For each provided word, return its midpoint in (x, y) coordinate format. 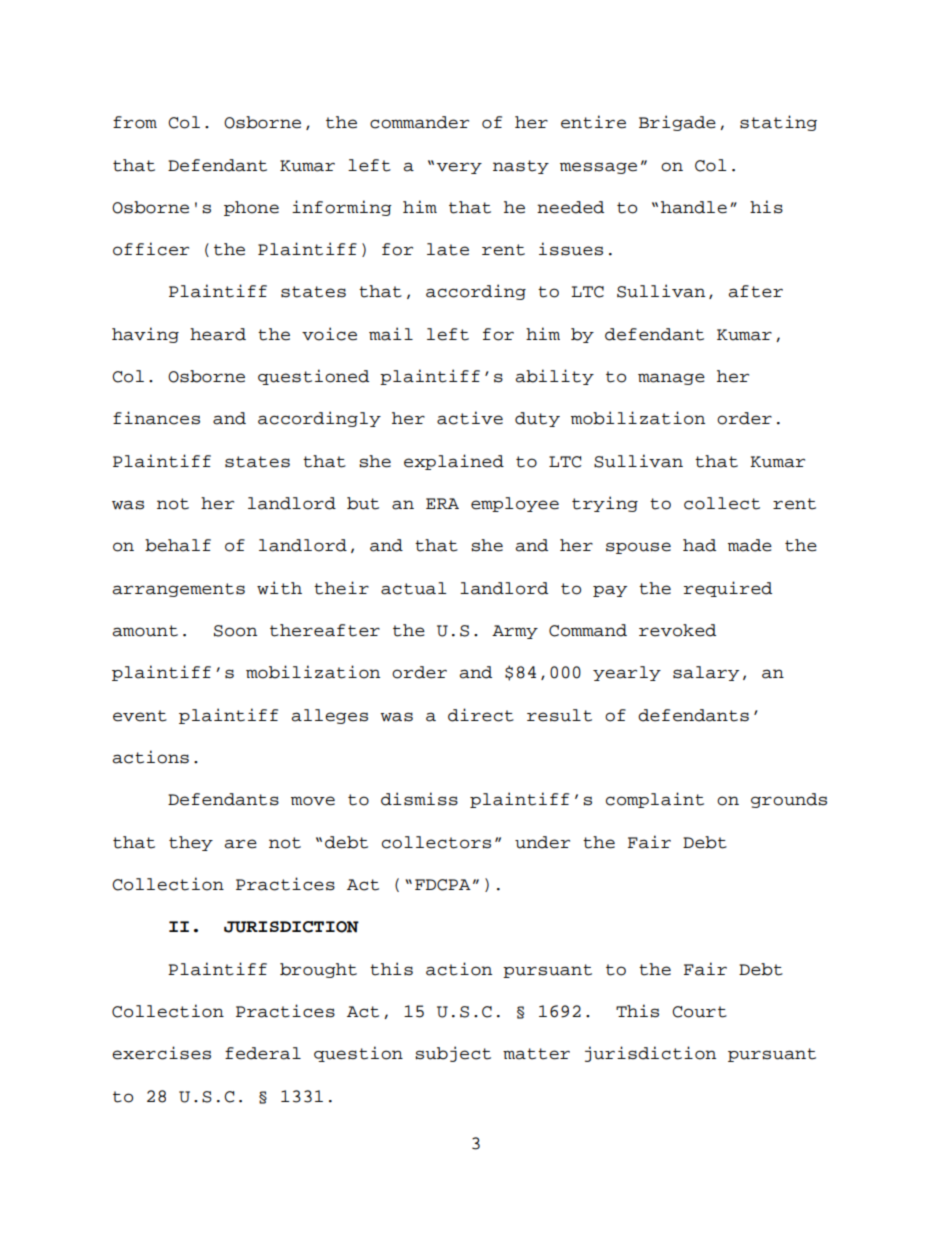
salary (706, 673)
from (135, 122)
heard (218, 334)
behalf (178, 545)
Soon (235, 631)
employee (515, 504)
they (191, 843)
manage (671, 379)
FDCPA (443, 885)
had (699, 545)
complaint (655, 800)
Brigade (677, 123)
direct (481, 715)
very (459, 168)
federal (263, 1053)
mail (391, 334)
